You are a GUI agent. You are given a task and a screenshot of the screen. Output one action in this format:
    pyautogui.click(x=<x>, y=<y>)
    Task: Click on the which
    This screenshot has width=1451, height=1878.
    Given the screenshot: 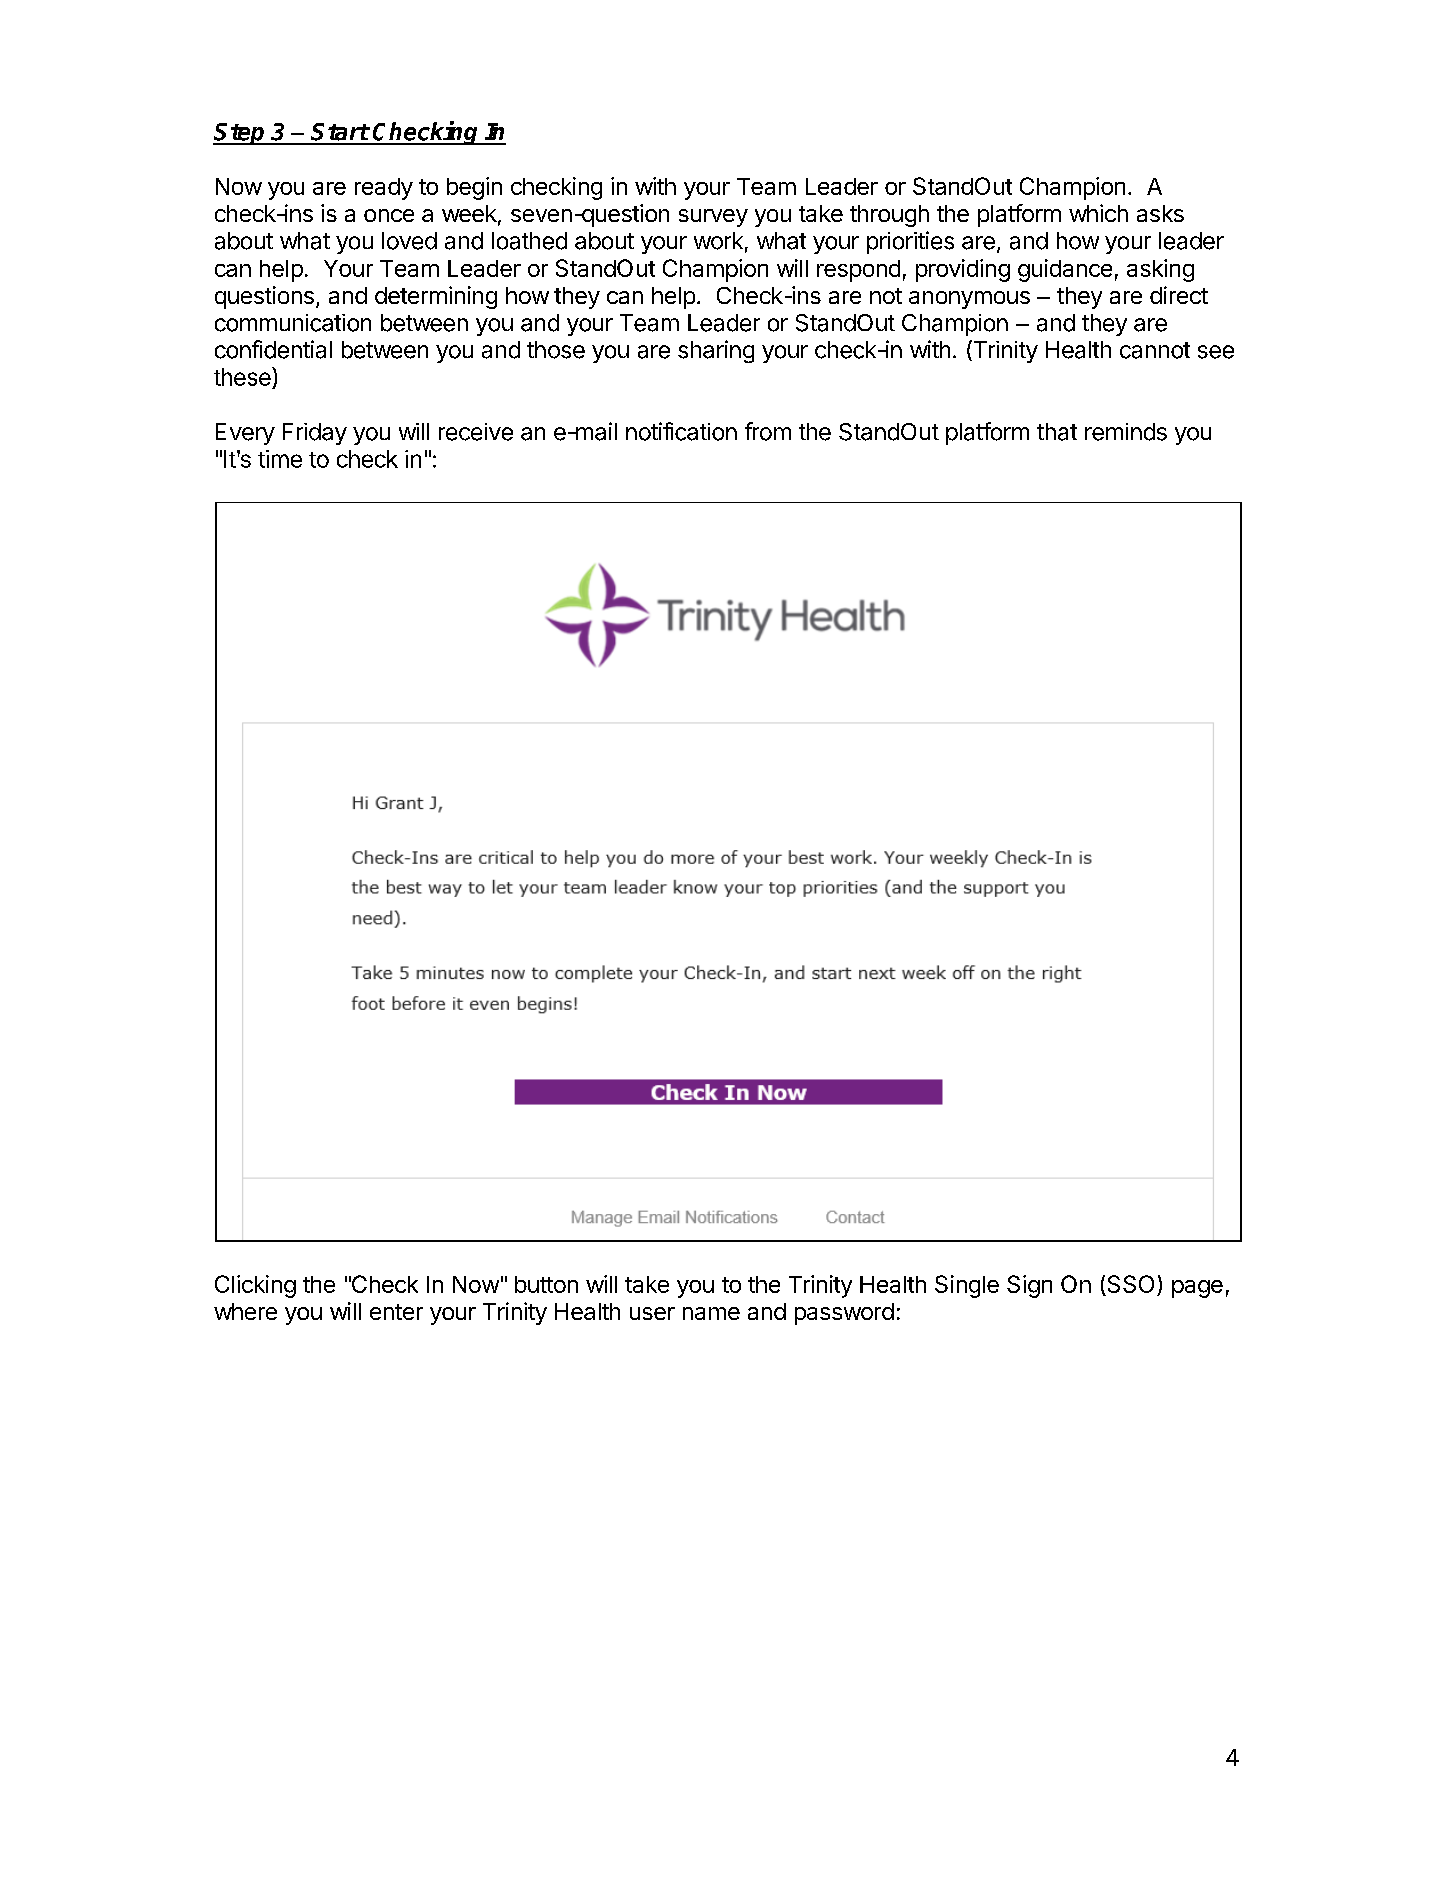 What is the action you would take?
    pyautogui.click(x=1098, y=213)
